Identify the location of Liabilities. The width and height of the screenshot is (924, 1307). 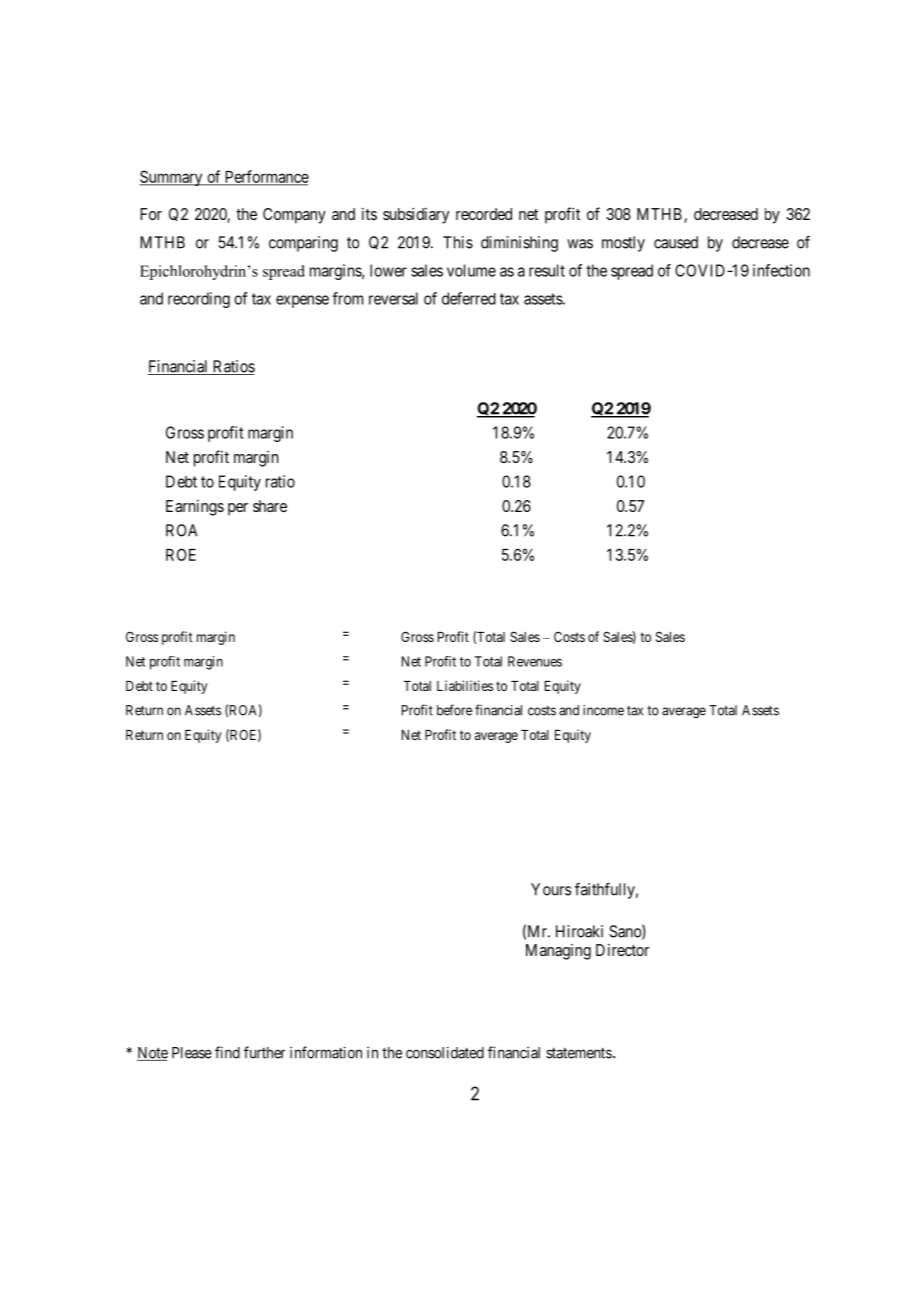
(465, 685).
